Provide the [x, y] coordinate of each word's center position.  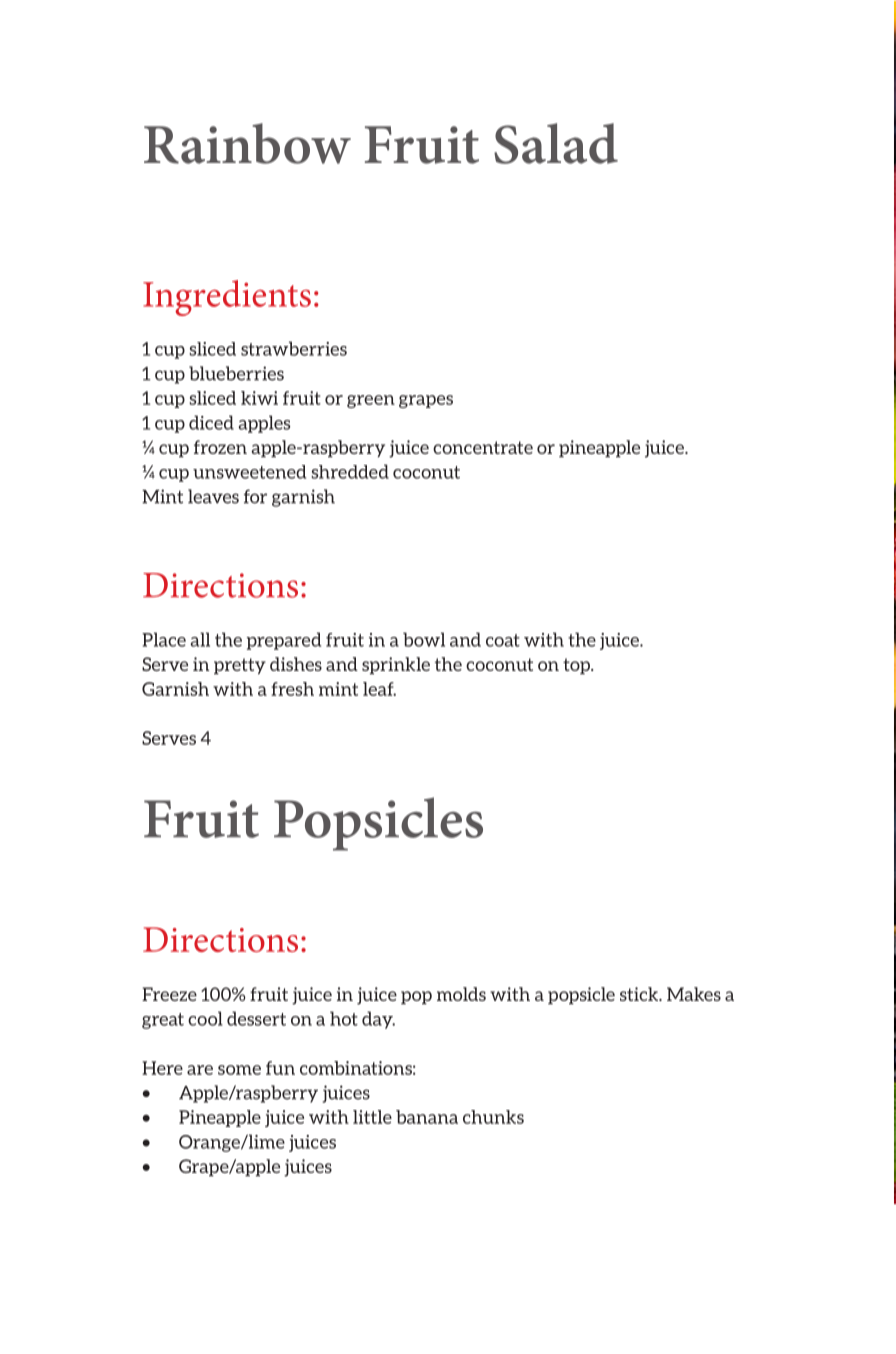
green [371, 401]
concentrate [483, 447]
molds [461, 994]
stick [640, 994]
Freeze [169, 994]
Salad [556, 143]
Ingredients [227, 298]
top [577, 666]
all [200, 639]
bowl [424, 639]
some [239, 1070]
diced [211, 422]
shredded [350, 471]
